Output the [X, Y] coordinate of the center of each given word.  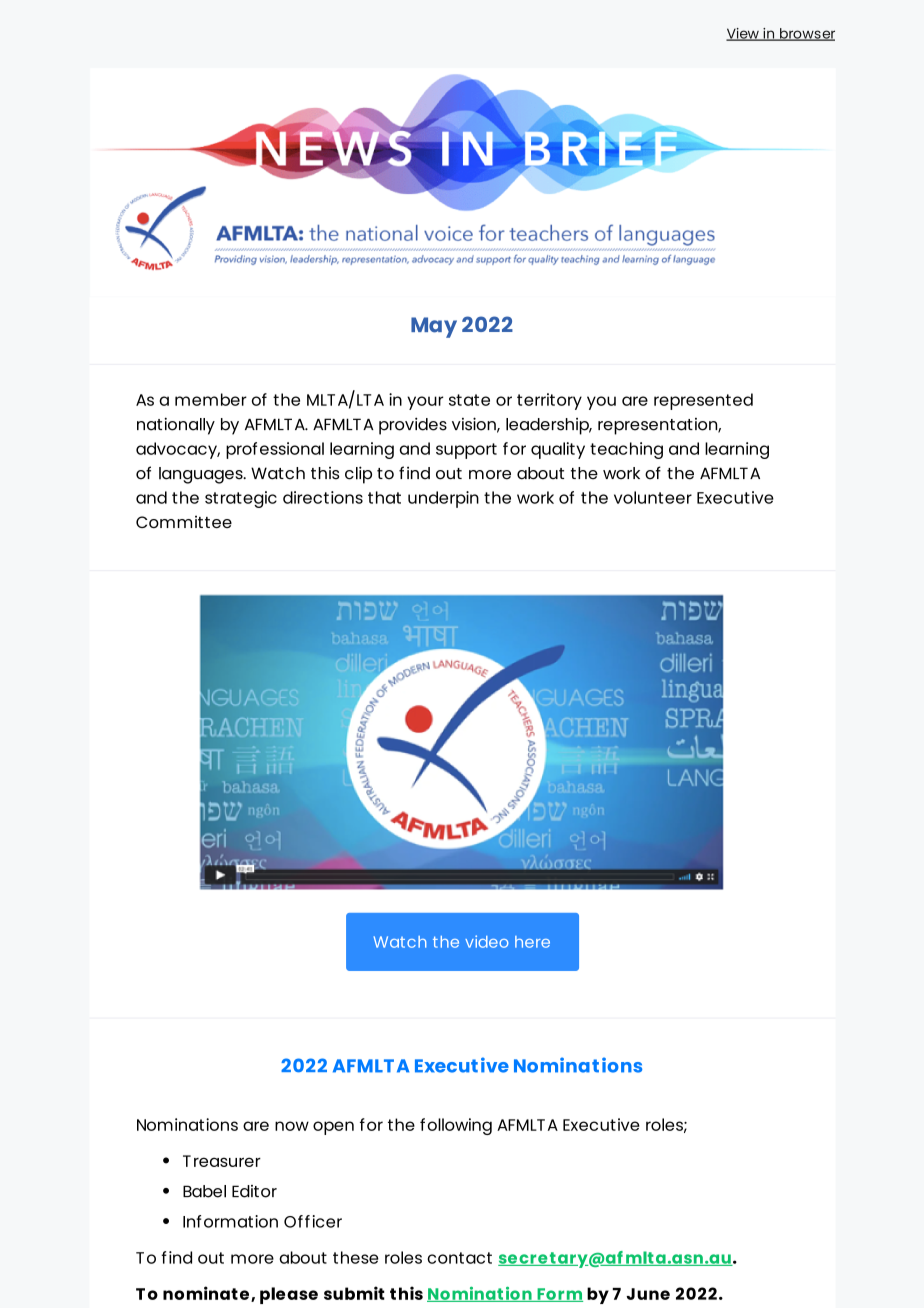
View [743, 34]
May [434, 327]
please [289, 1295]
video [487, 941]
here [532, 942]
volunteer [653, 497]
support [466, 451]
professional [275, 450]
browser [806, 34]
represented [703, 401]
